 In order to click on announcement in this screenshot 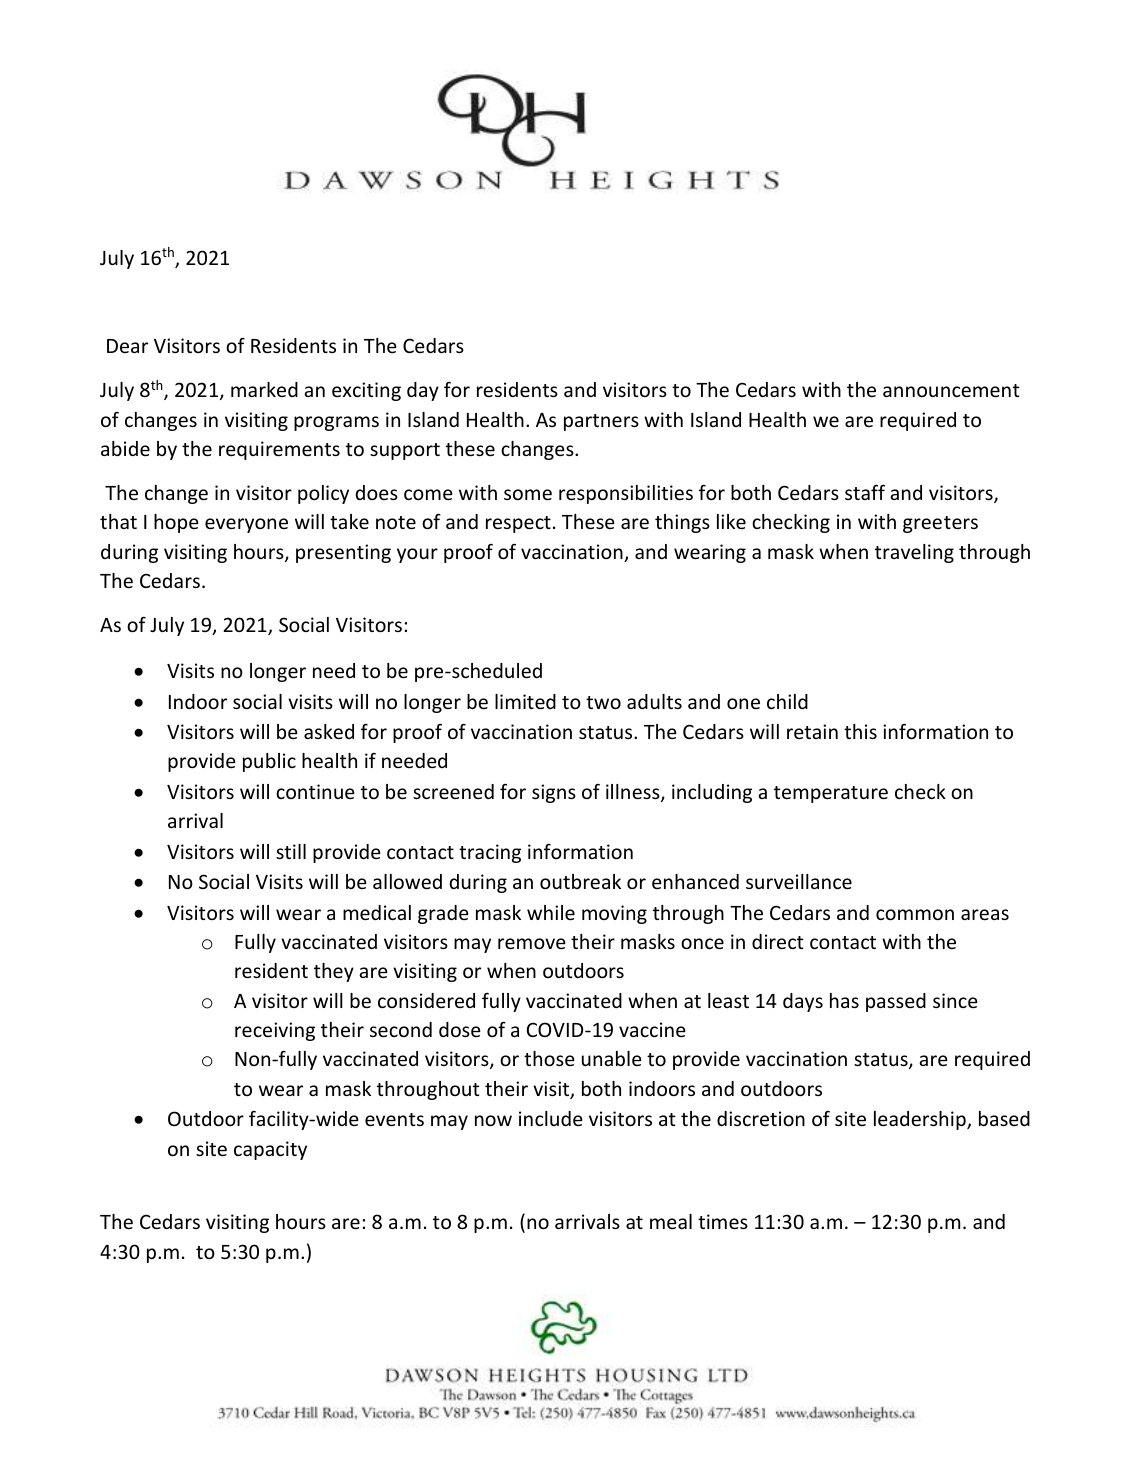, I will do `click(951, 390)`.
